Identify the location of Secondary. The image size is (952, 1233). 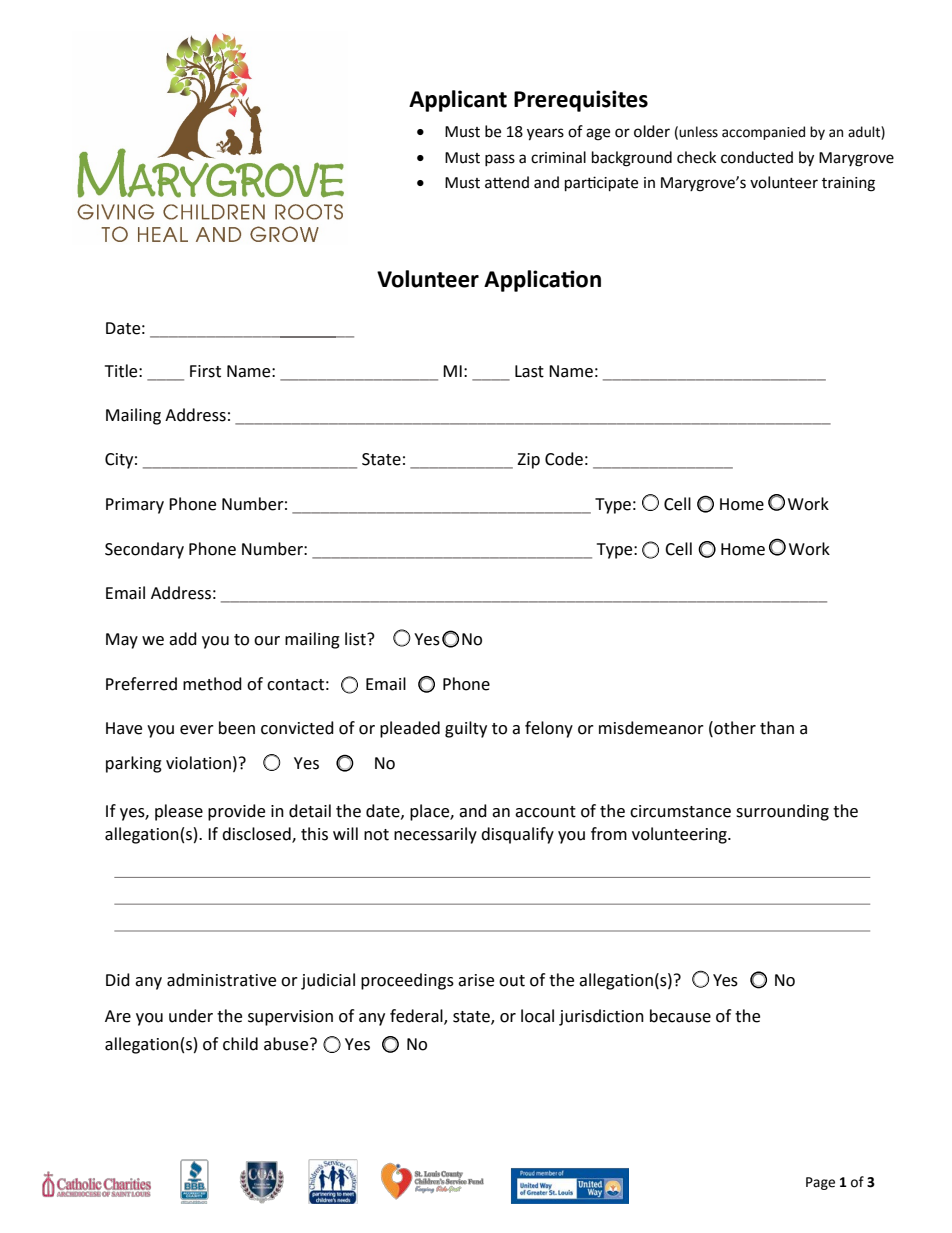
(144, 550).
